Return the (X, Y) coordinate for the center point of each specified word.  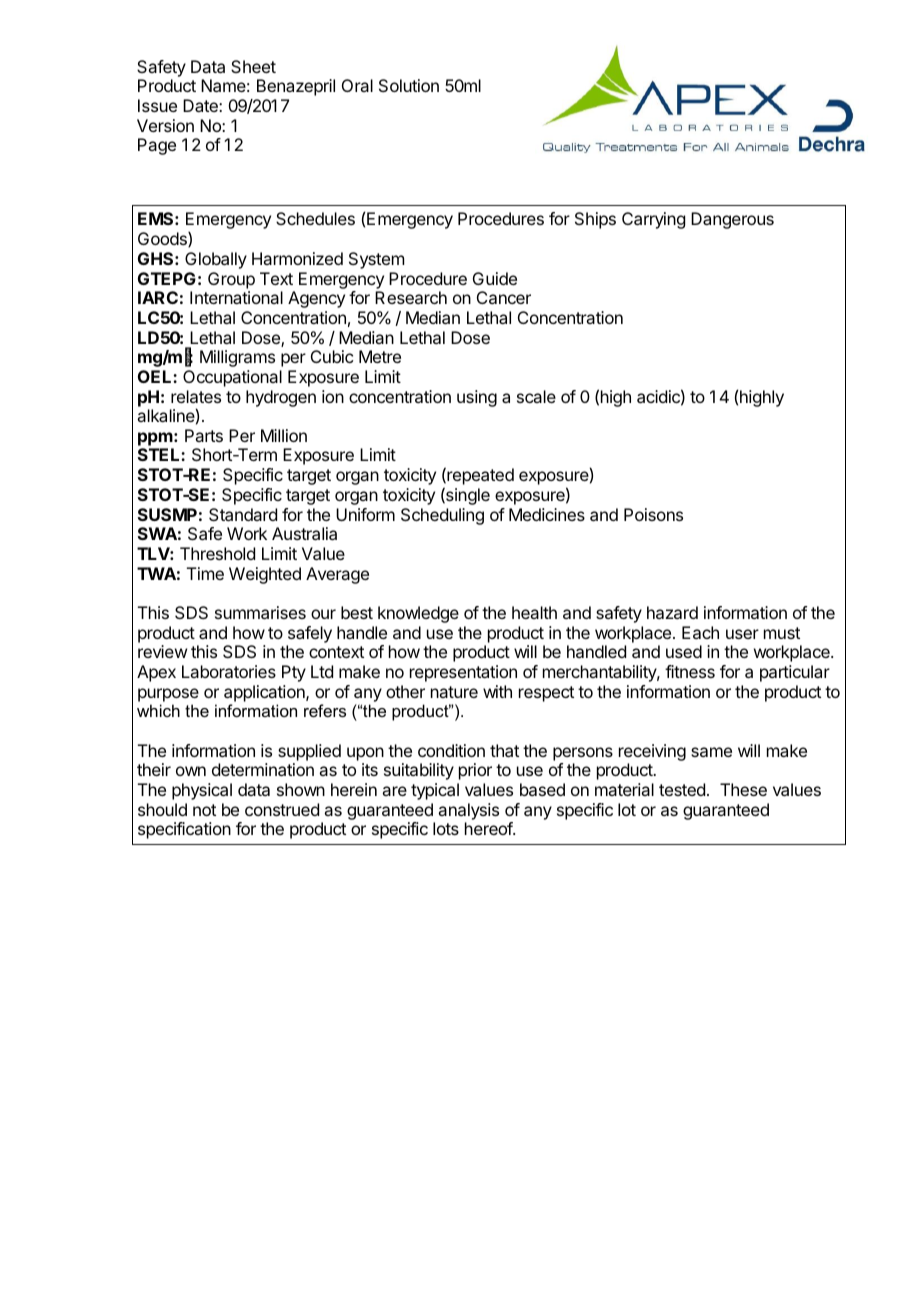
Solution (409, 85)
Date (201, 105)
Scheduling (442, 516)
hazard (672, 612)
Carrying (653, 220)
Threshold (217, 553)
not (204, 810)
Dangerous (732, 220)
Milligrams (237, 358)
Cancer (504, 297)
